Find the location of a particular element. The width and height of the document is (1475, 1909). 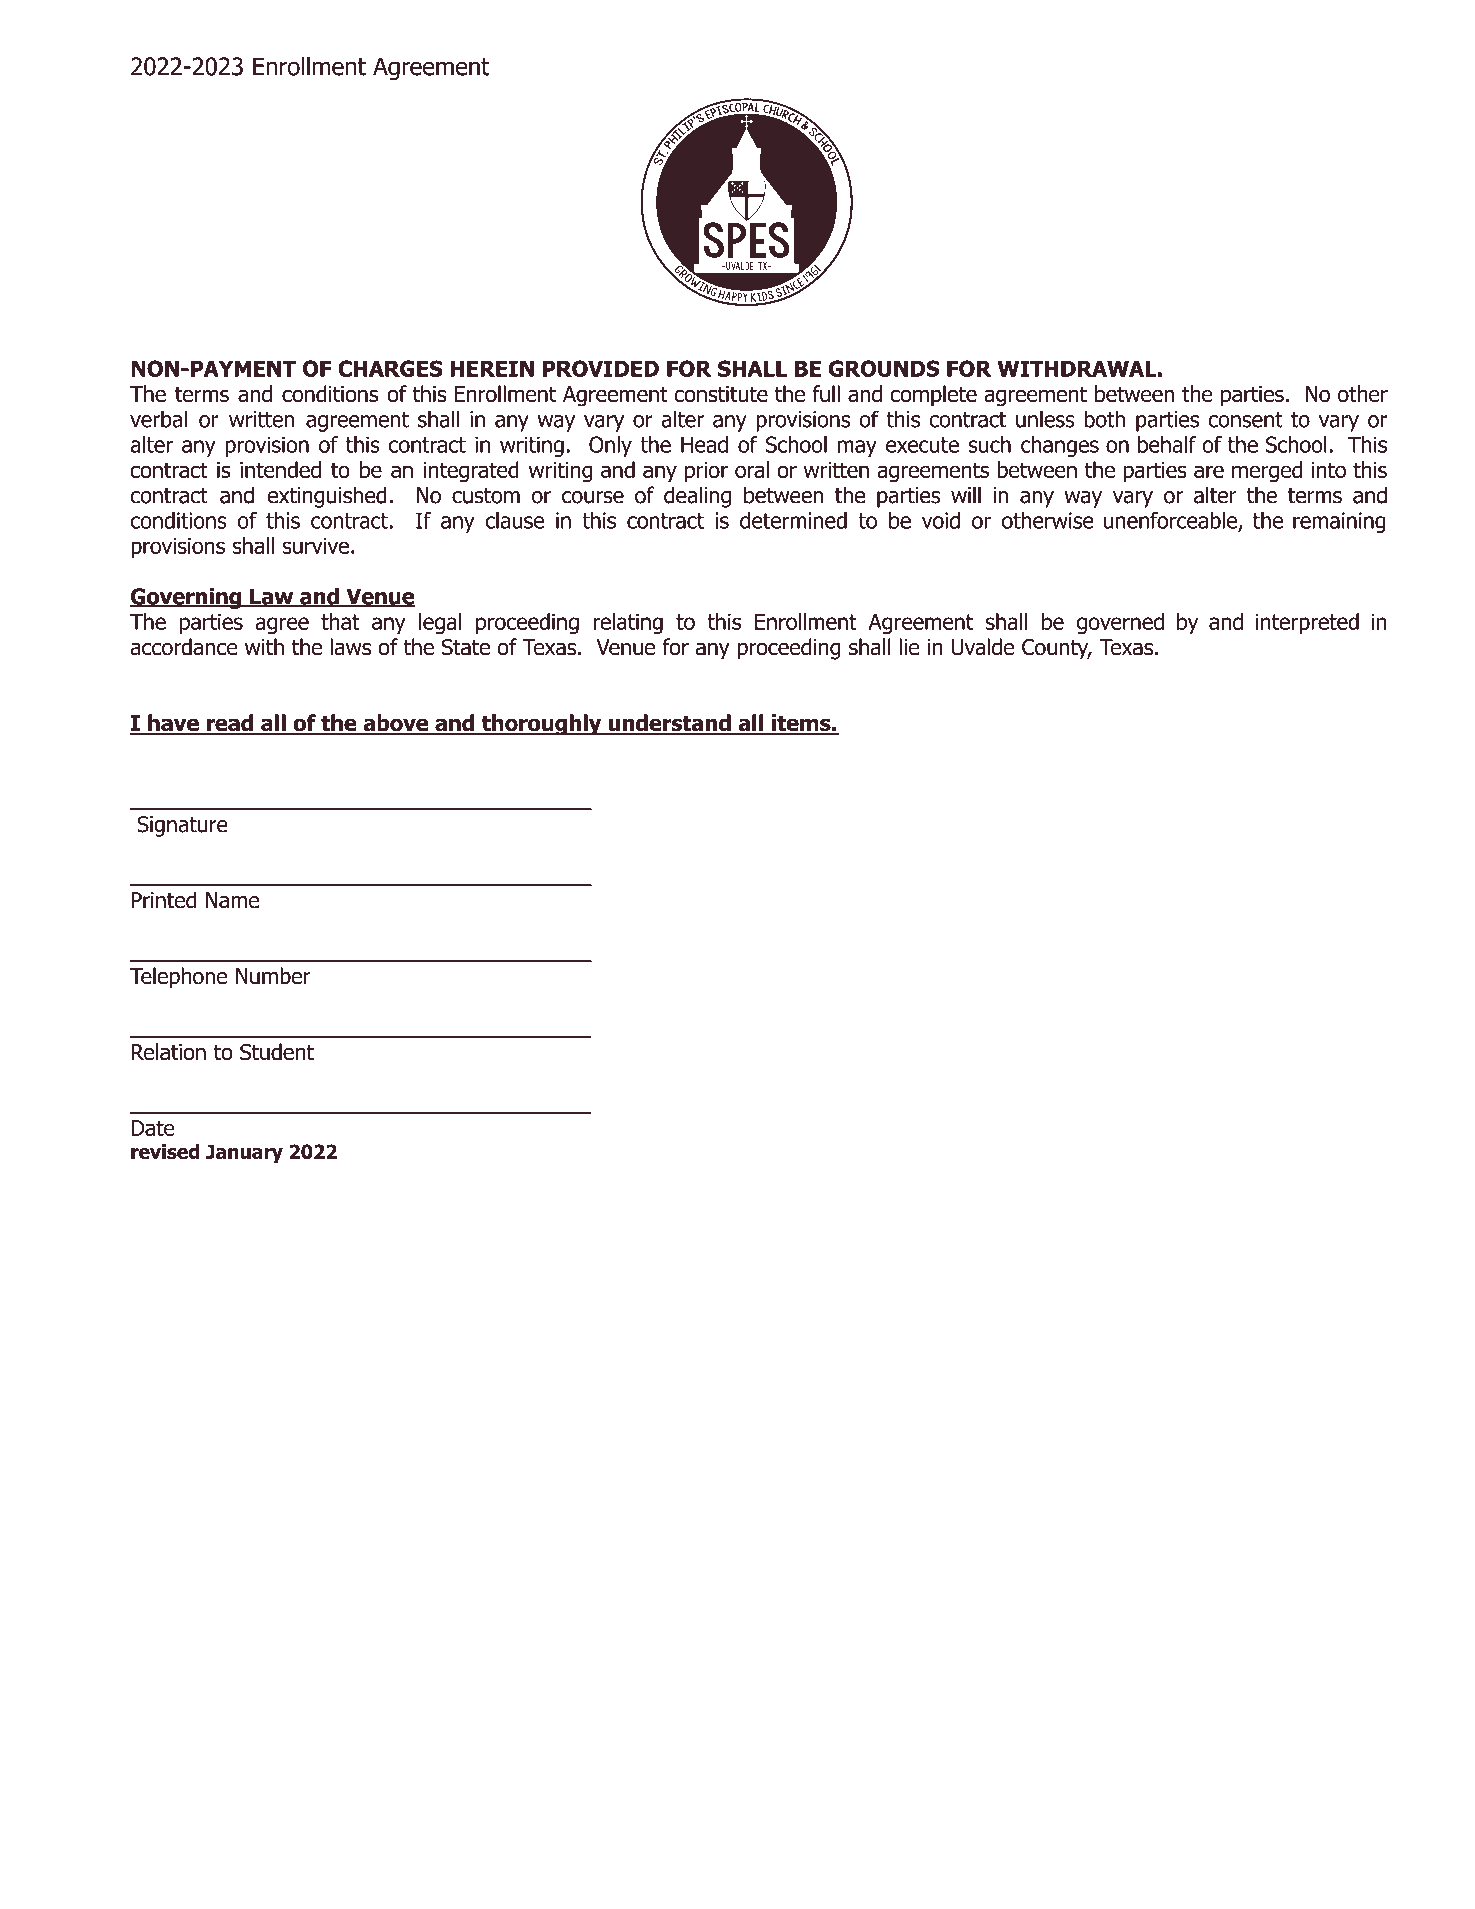

read is located at coordinates (229, 724).
